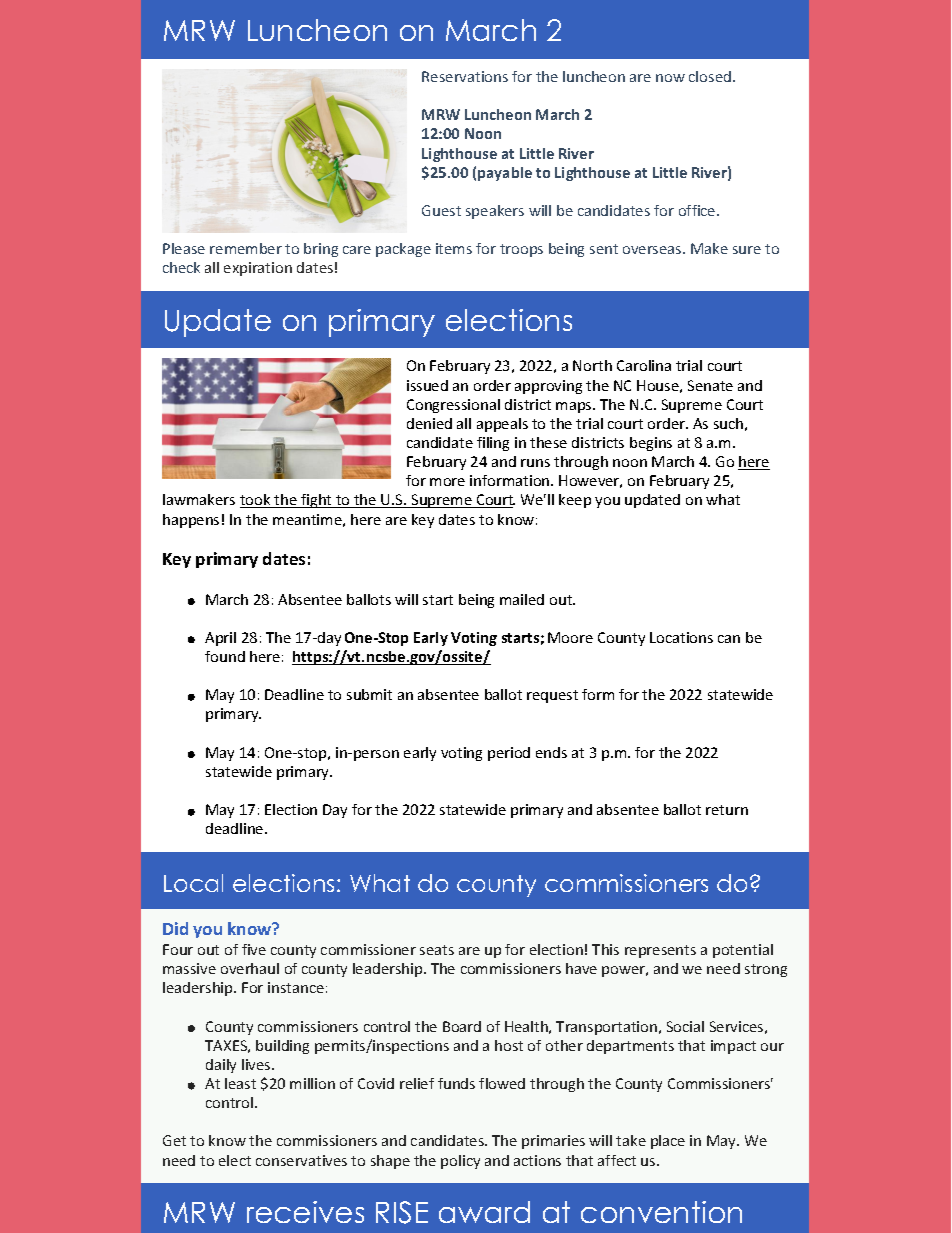 The height and width of the screenshot is (1233, 952). I want to click on seats, so click(437, 950).
